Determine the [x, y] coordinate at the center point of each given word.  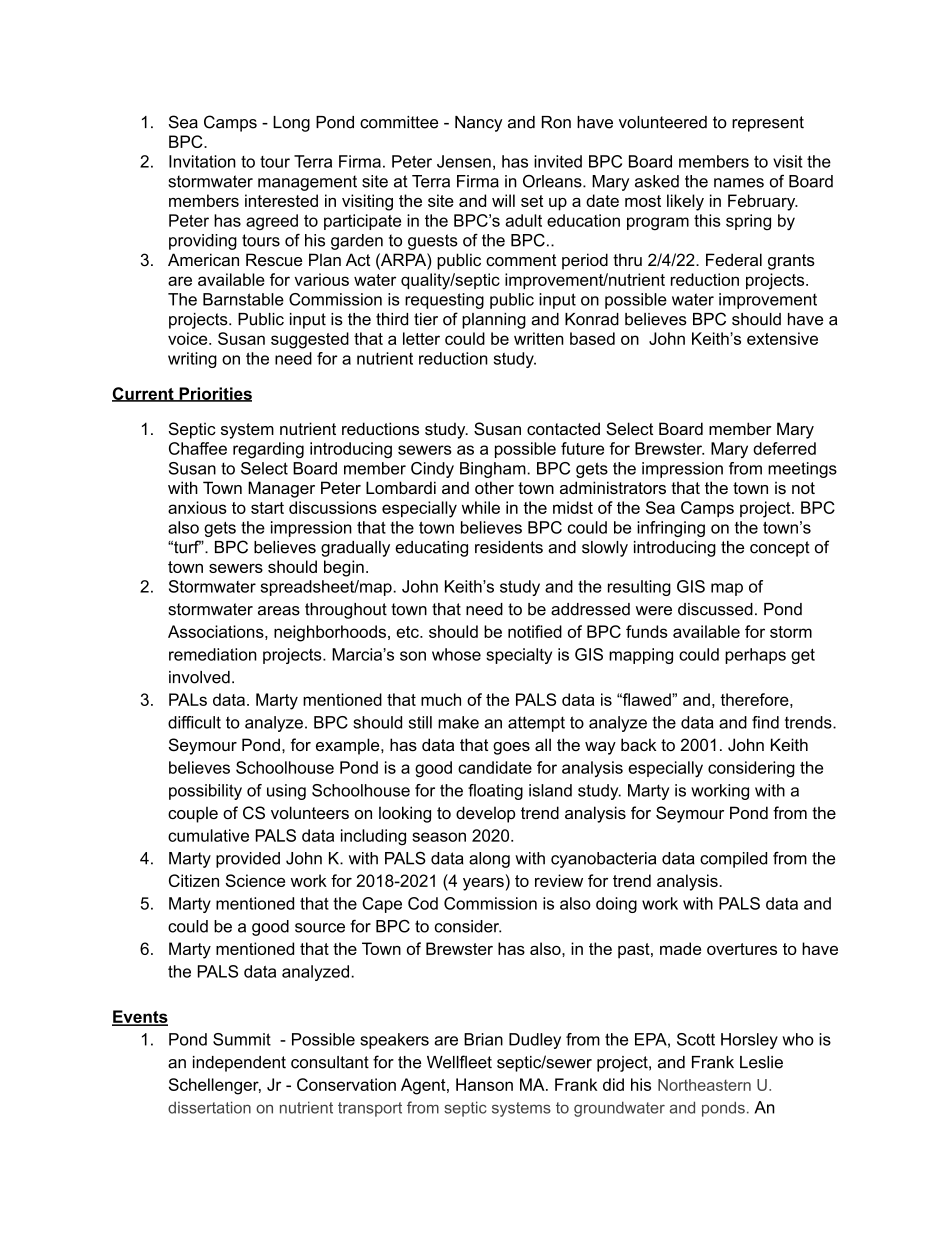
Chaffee [198, 448]
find [765, 722]
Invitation [202, 161]
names [739, 183]
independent [239, 1064]
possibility [205, 792]
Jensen [464, 161]
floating [495, 792]
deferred [784, 448]
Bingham [494, 470]
